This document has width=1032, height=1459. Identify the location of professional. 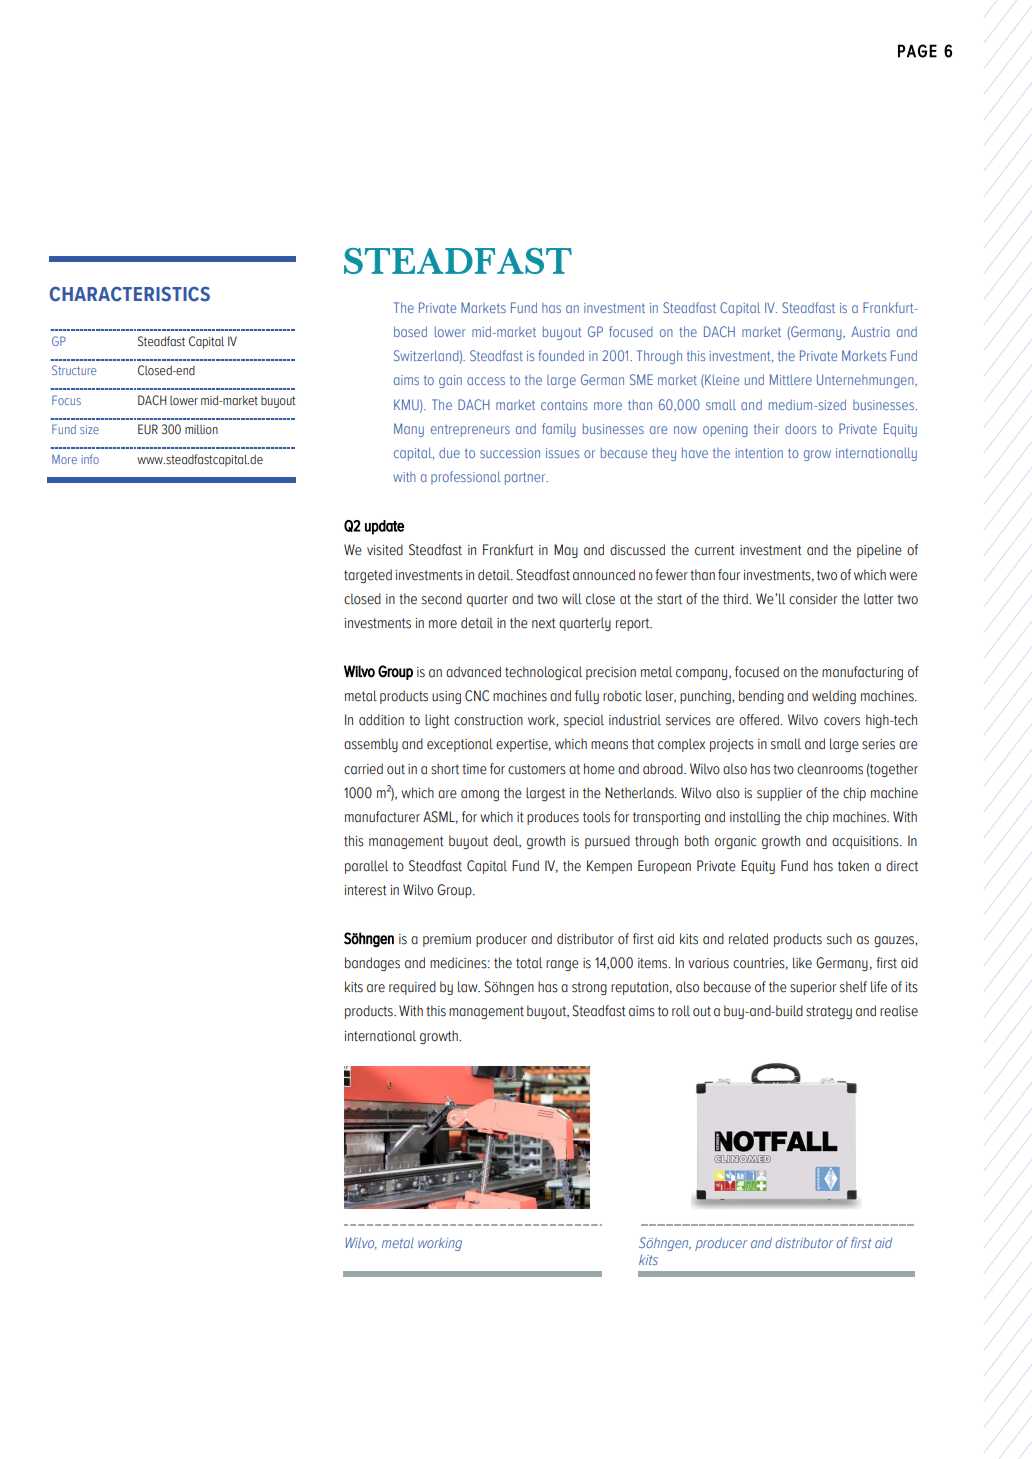
(466, 478).
